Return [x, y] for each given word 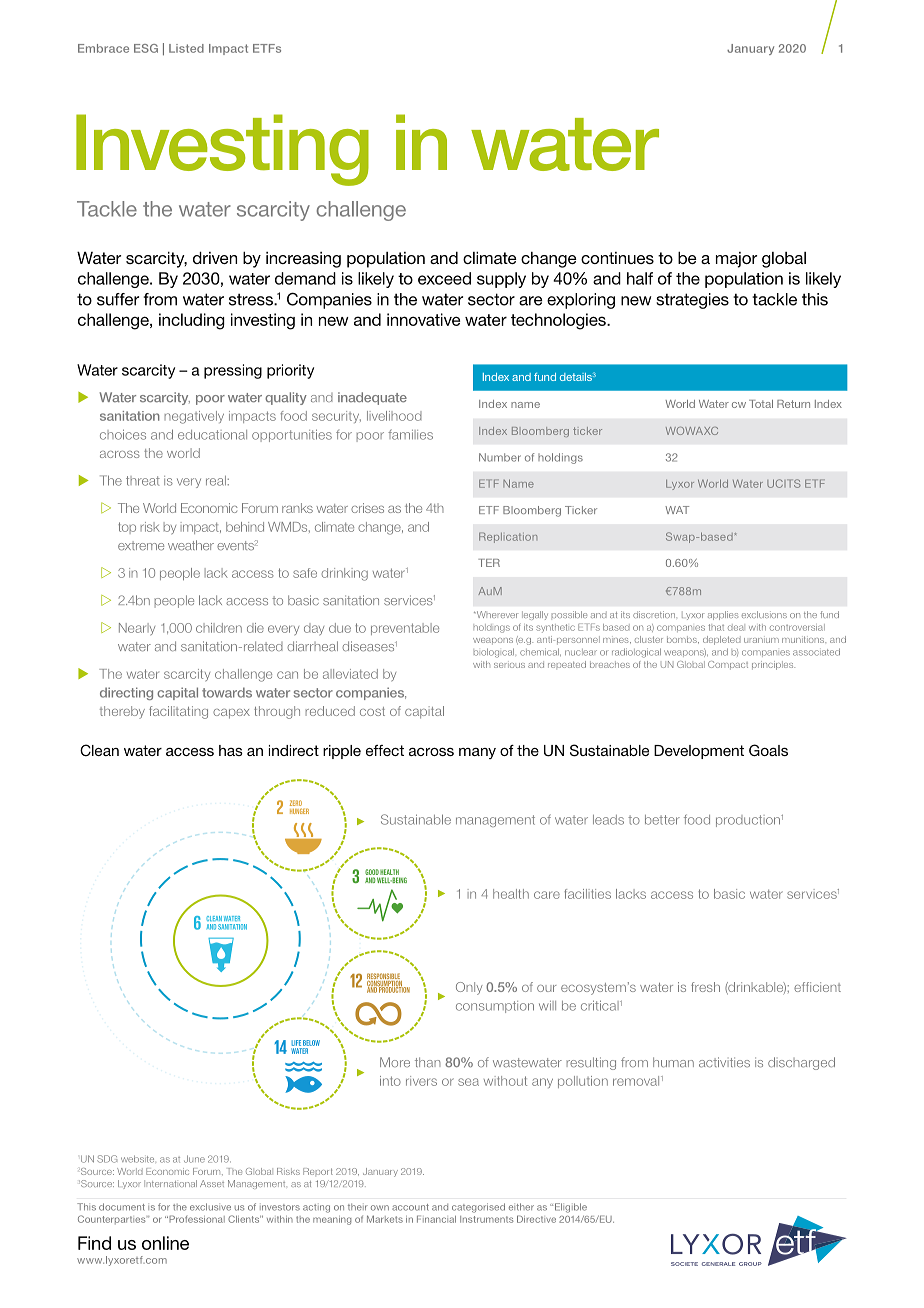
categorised [478, 1208]
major [736, 260]
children [219, 628]
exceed [444, 278]
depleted [722, 640]
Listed [186, 48]
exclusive [210, 1207]
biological [494, 653]
